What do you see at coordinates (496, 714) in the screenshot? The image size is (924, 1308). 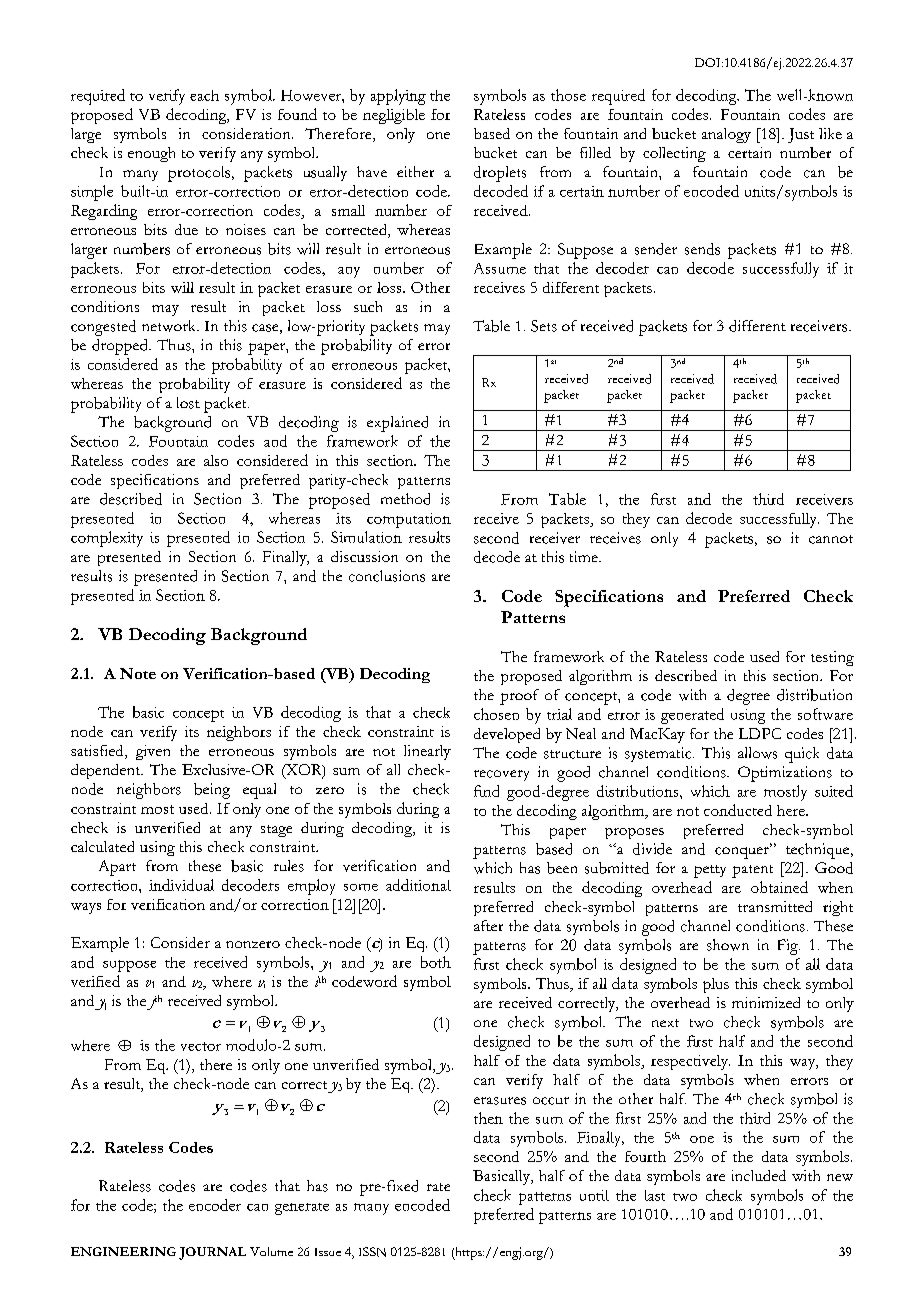 I see `chosen` at bounding box center [496, 714].
